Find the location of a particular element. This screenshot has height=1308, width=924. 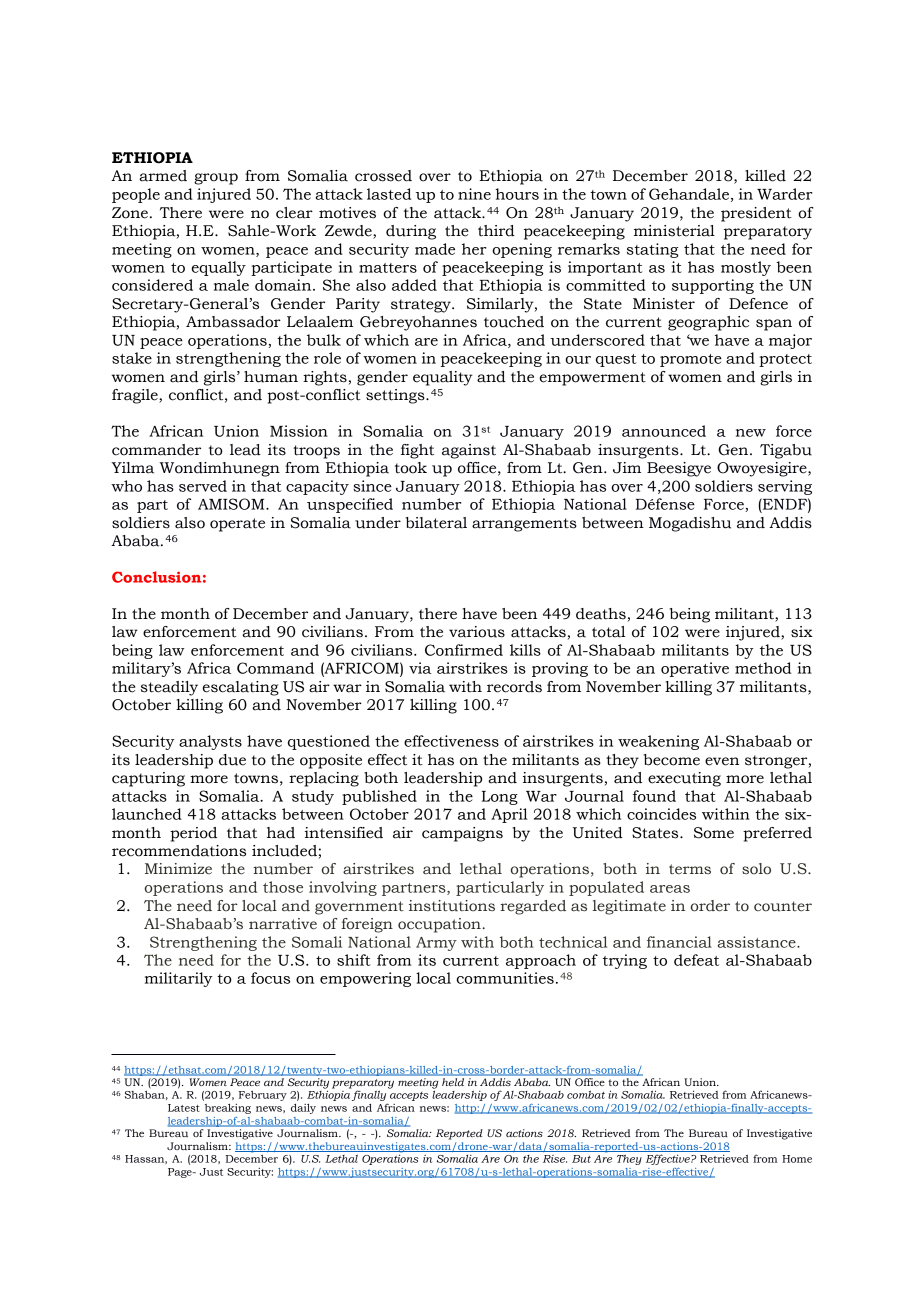

escalating is located at coordinates (240, 688).
